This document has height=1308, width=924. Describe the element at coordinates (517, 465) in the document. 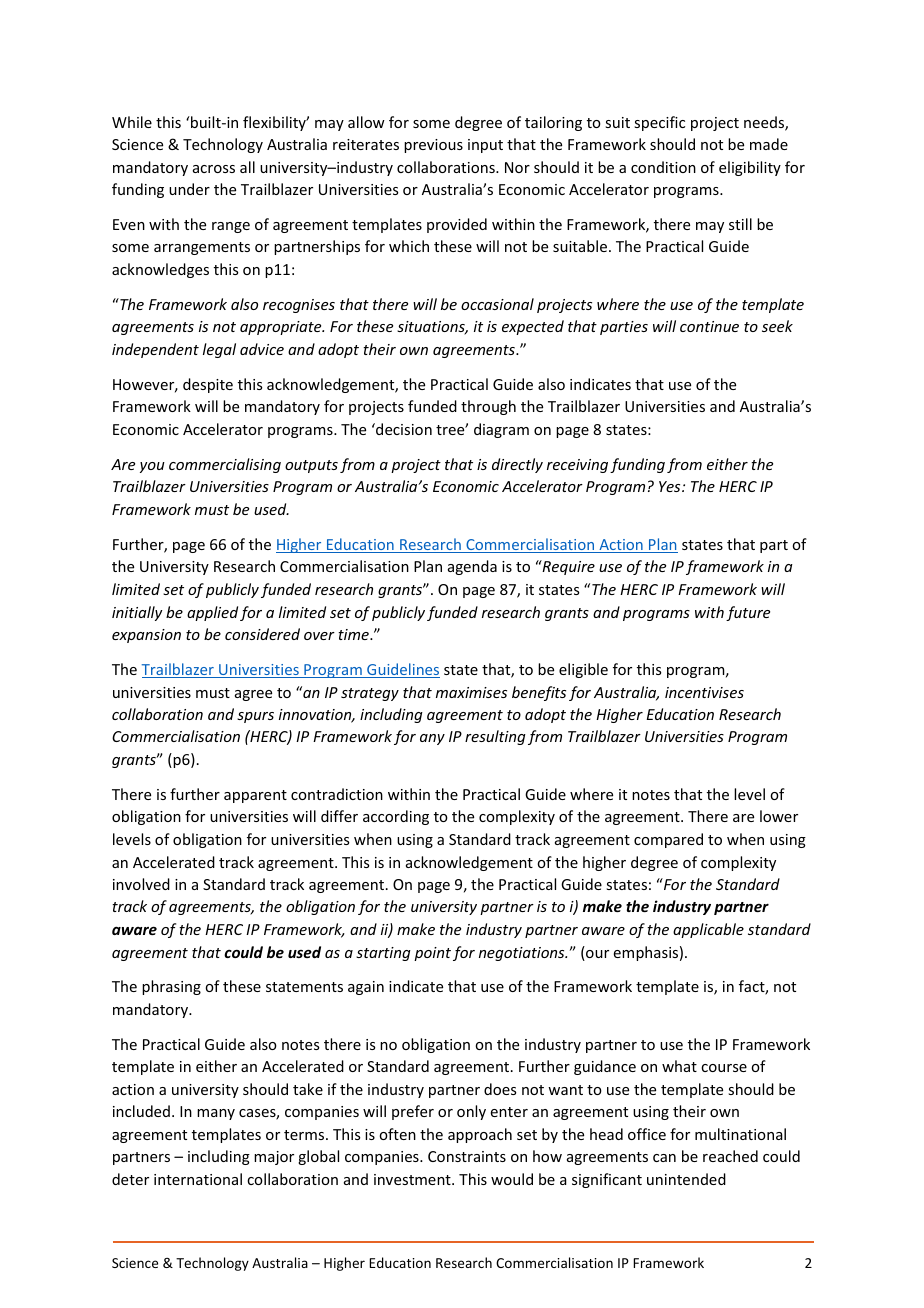

I see `directly` at that location.
